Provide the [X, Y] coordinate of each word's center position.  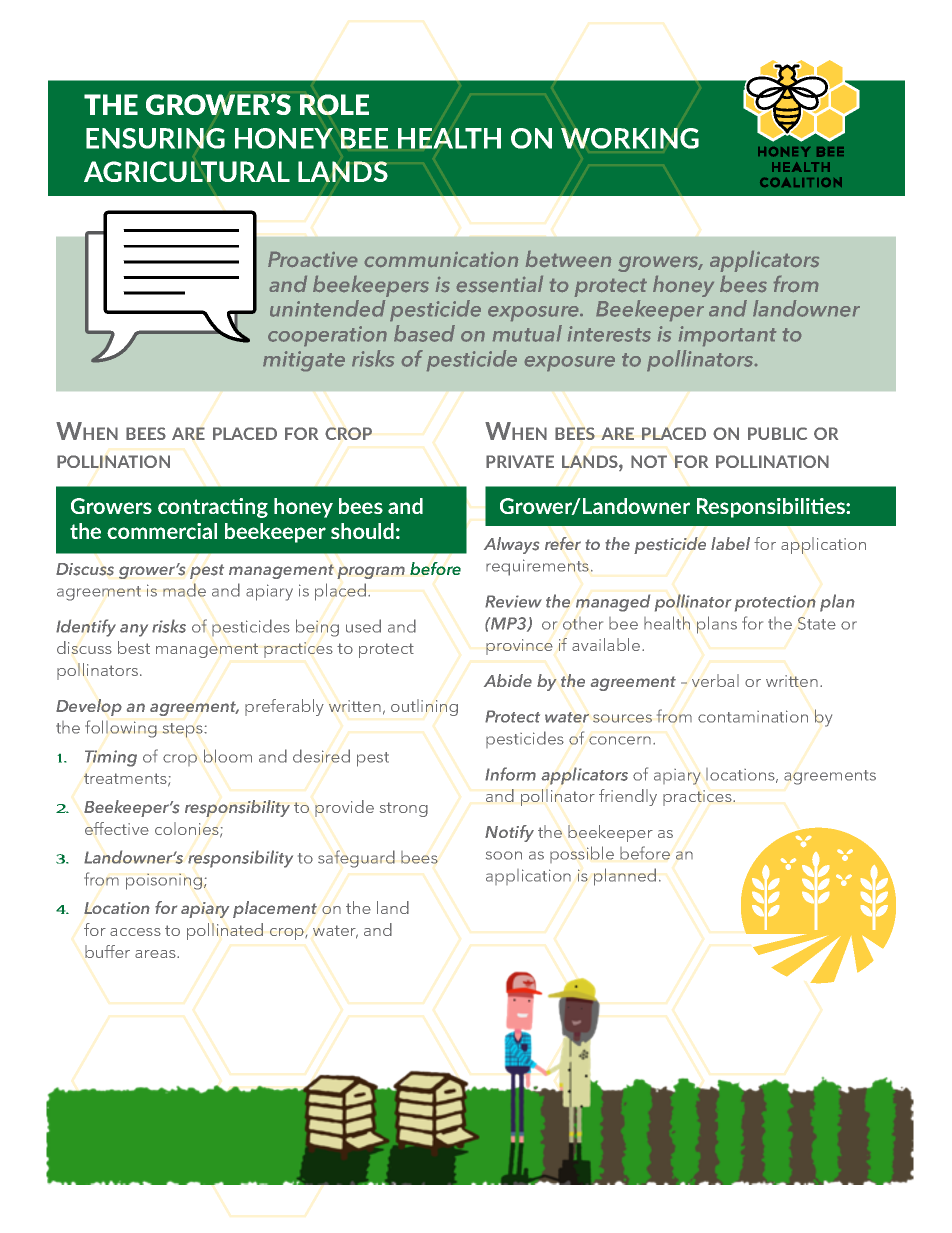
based [424, 333]
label [730, 543]
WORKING [630, 138]
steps [183, 730]
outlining [424, 707]
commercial [162, 531]
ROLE [334, 104]
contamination [753, 716]
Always [511, 545]
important [727, 336]
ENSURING [155, 138]
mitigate [304, 361]
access [135, 932]
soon [504, 855]
